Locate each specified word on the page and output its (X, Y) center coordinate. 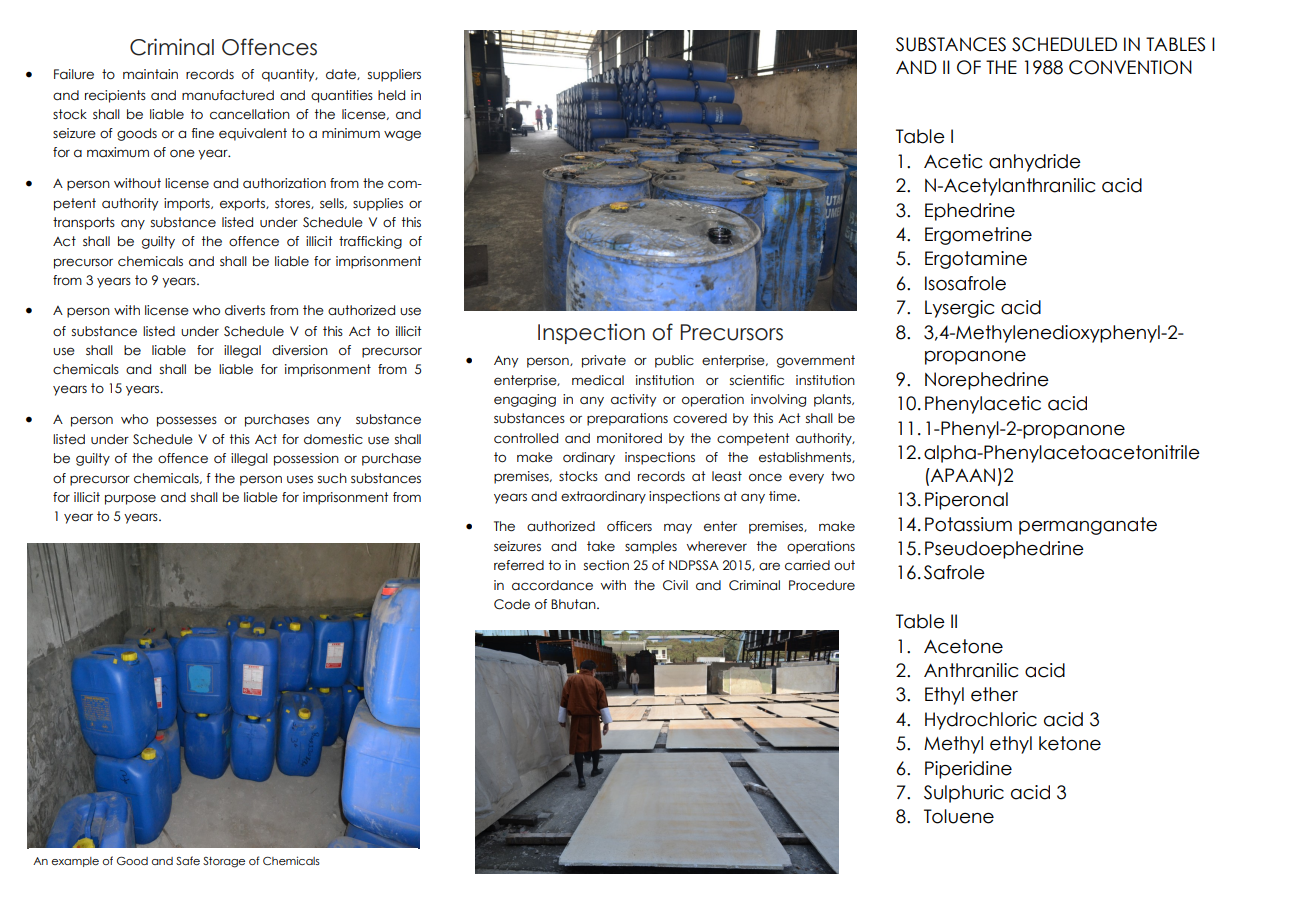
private (604, 361)
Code (512, 604)
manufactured (228, 95)
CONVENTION (1130, 67)
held (391, 95)
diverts (245, 310)
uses (300, 479)
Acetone (963, 646)
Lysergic (959, 309)
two (843, 476)
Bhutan (574, 604)
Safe (188, 860)
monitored (629, 438)
